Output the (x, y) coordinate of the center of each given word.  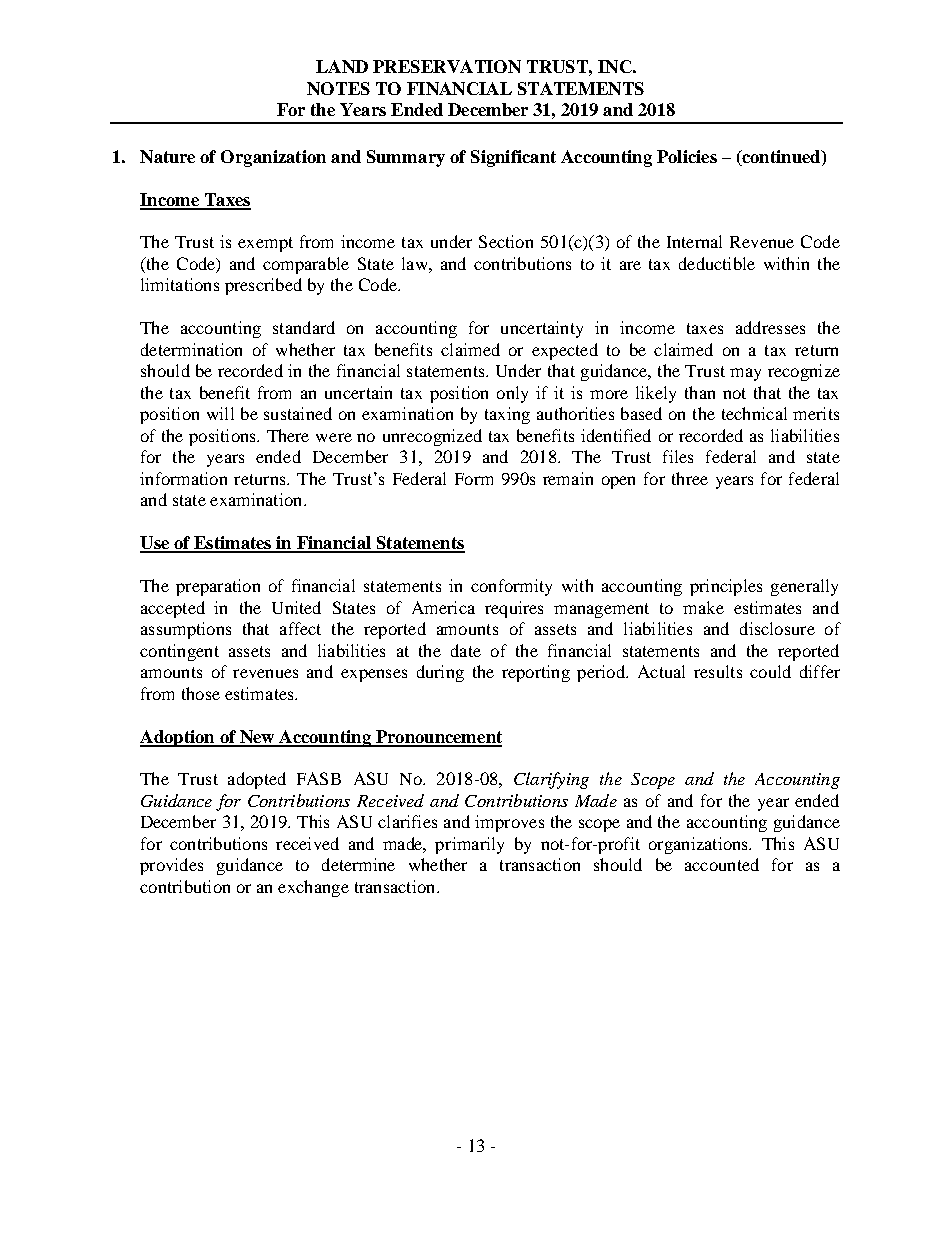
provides (171, 866)
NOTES (338, 88)
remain (568, 478)
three (690, 478)
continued (781, 156)
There (288, 435)
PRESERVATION (447, 66)
